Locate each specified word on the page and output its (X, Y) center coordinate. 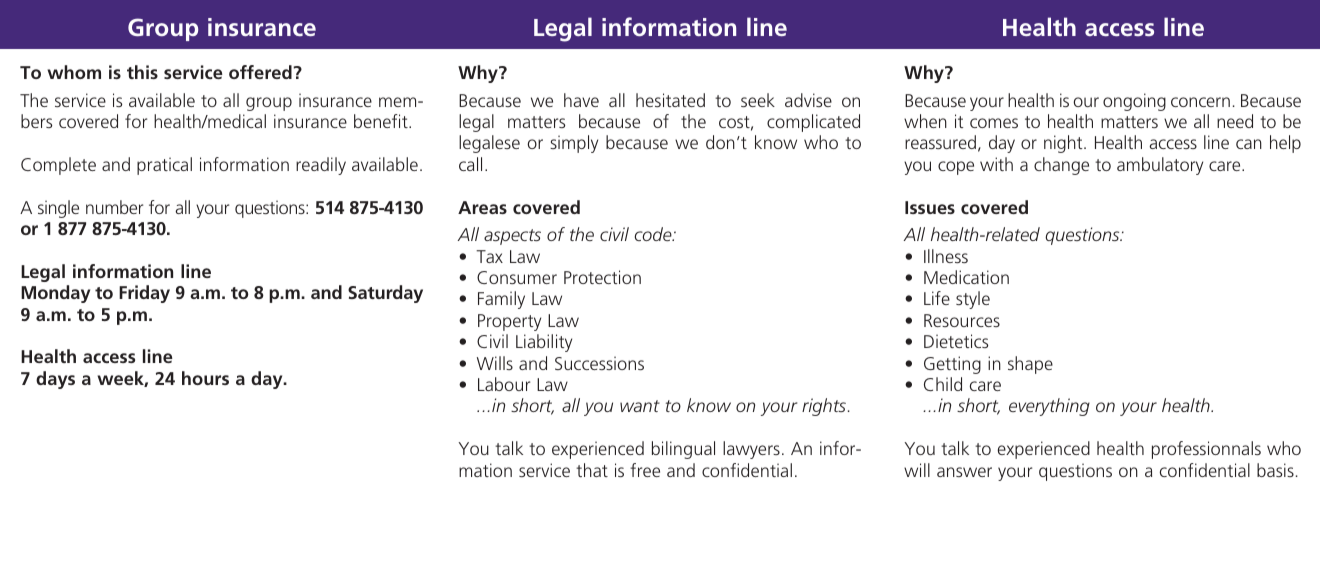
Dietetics (956, 341)
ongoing (1134, 102)
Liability (544, 343)
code (654, 234)
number (114, 207)
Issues (930, 207)
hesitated (670, 100)
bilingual (683, 450)
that (592, 470)
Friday (144, 294)
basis (1275, 470)
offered (261, 72)
